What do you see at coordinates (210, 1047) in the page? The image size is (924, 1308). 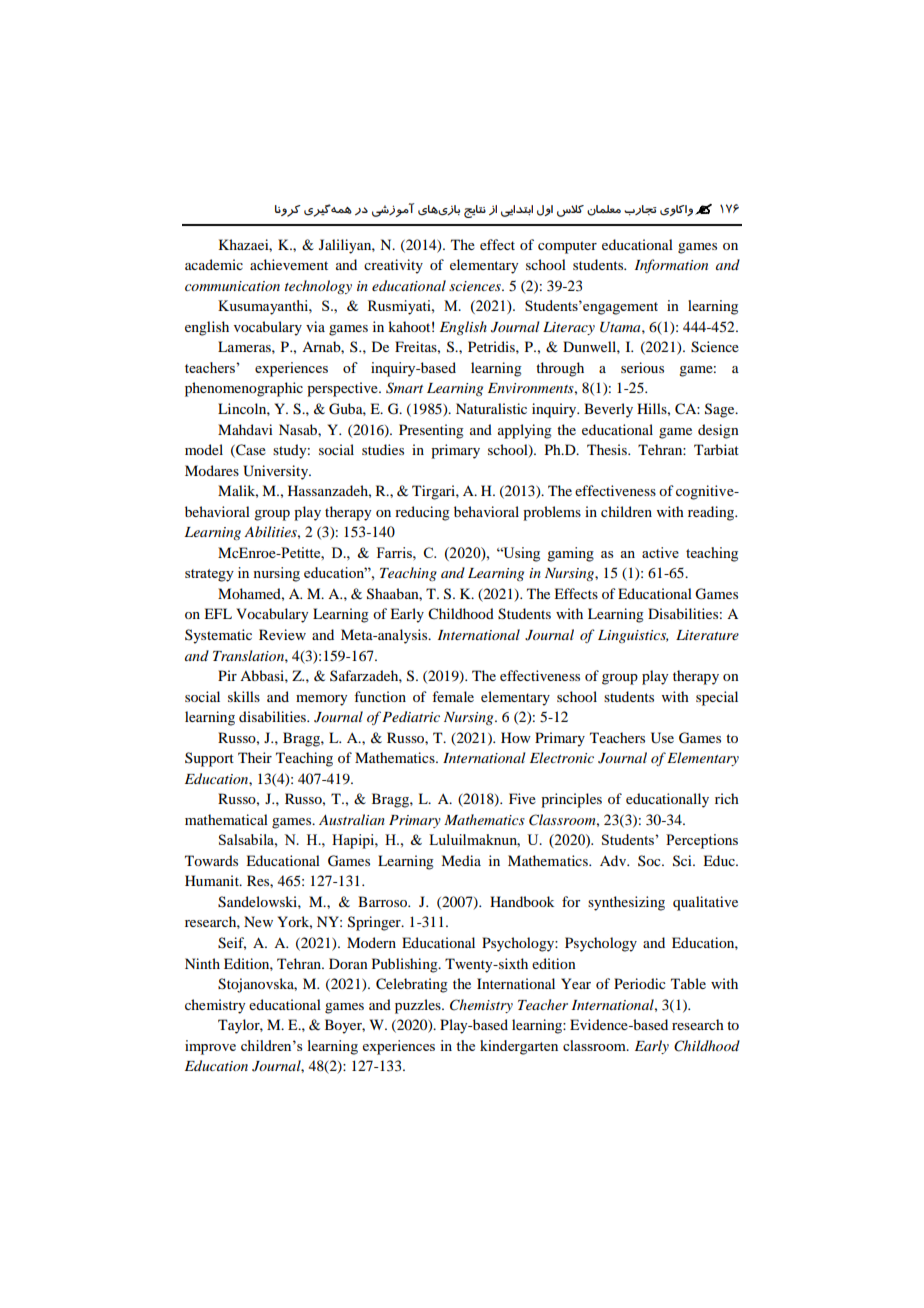 I see `improve` at bounding box center [210, 1047].
